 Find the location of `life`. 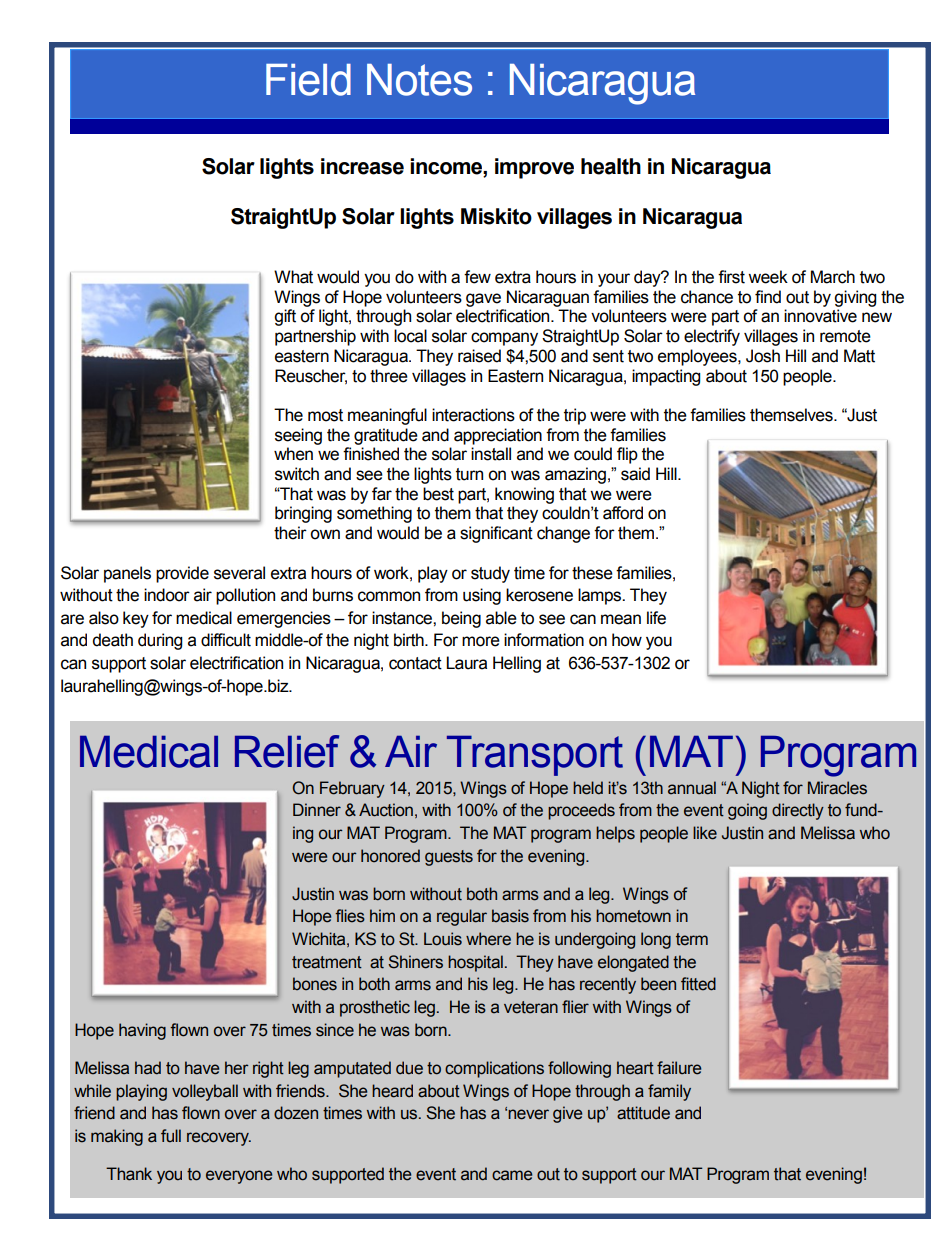

life is located at coordinates (656, 618).
